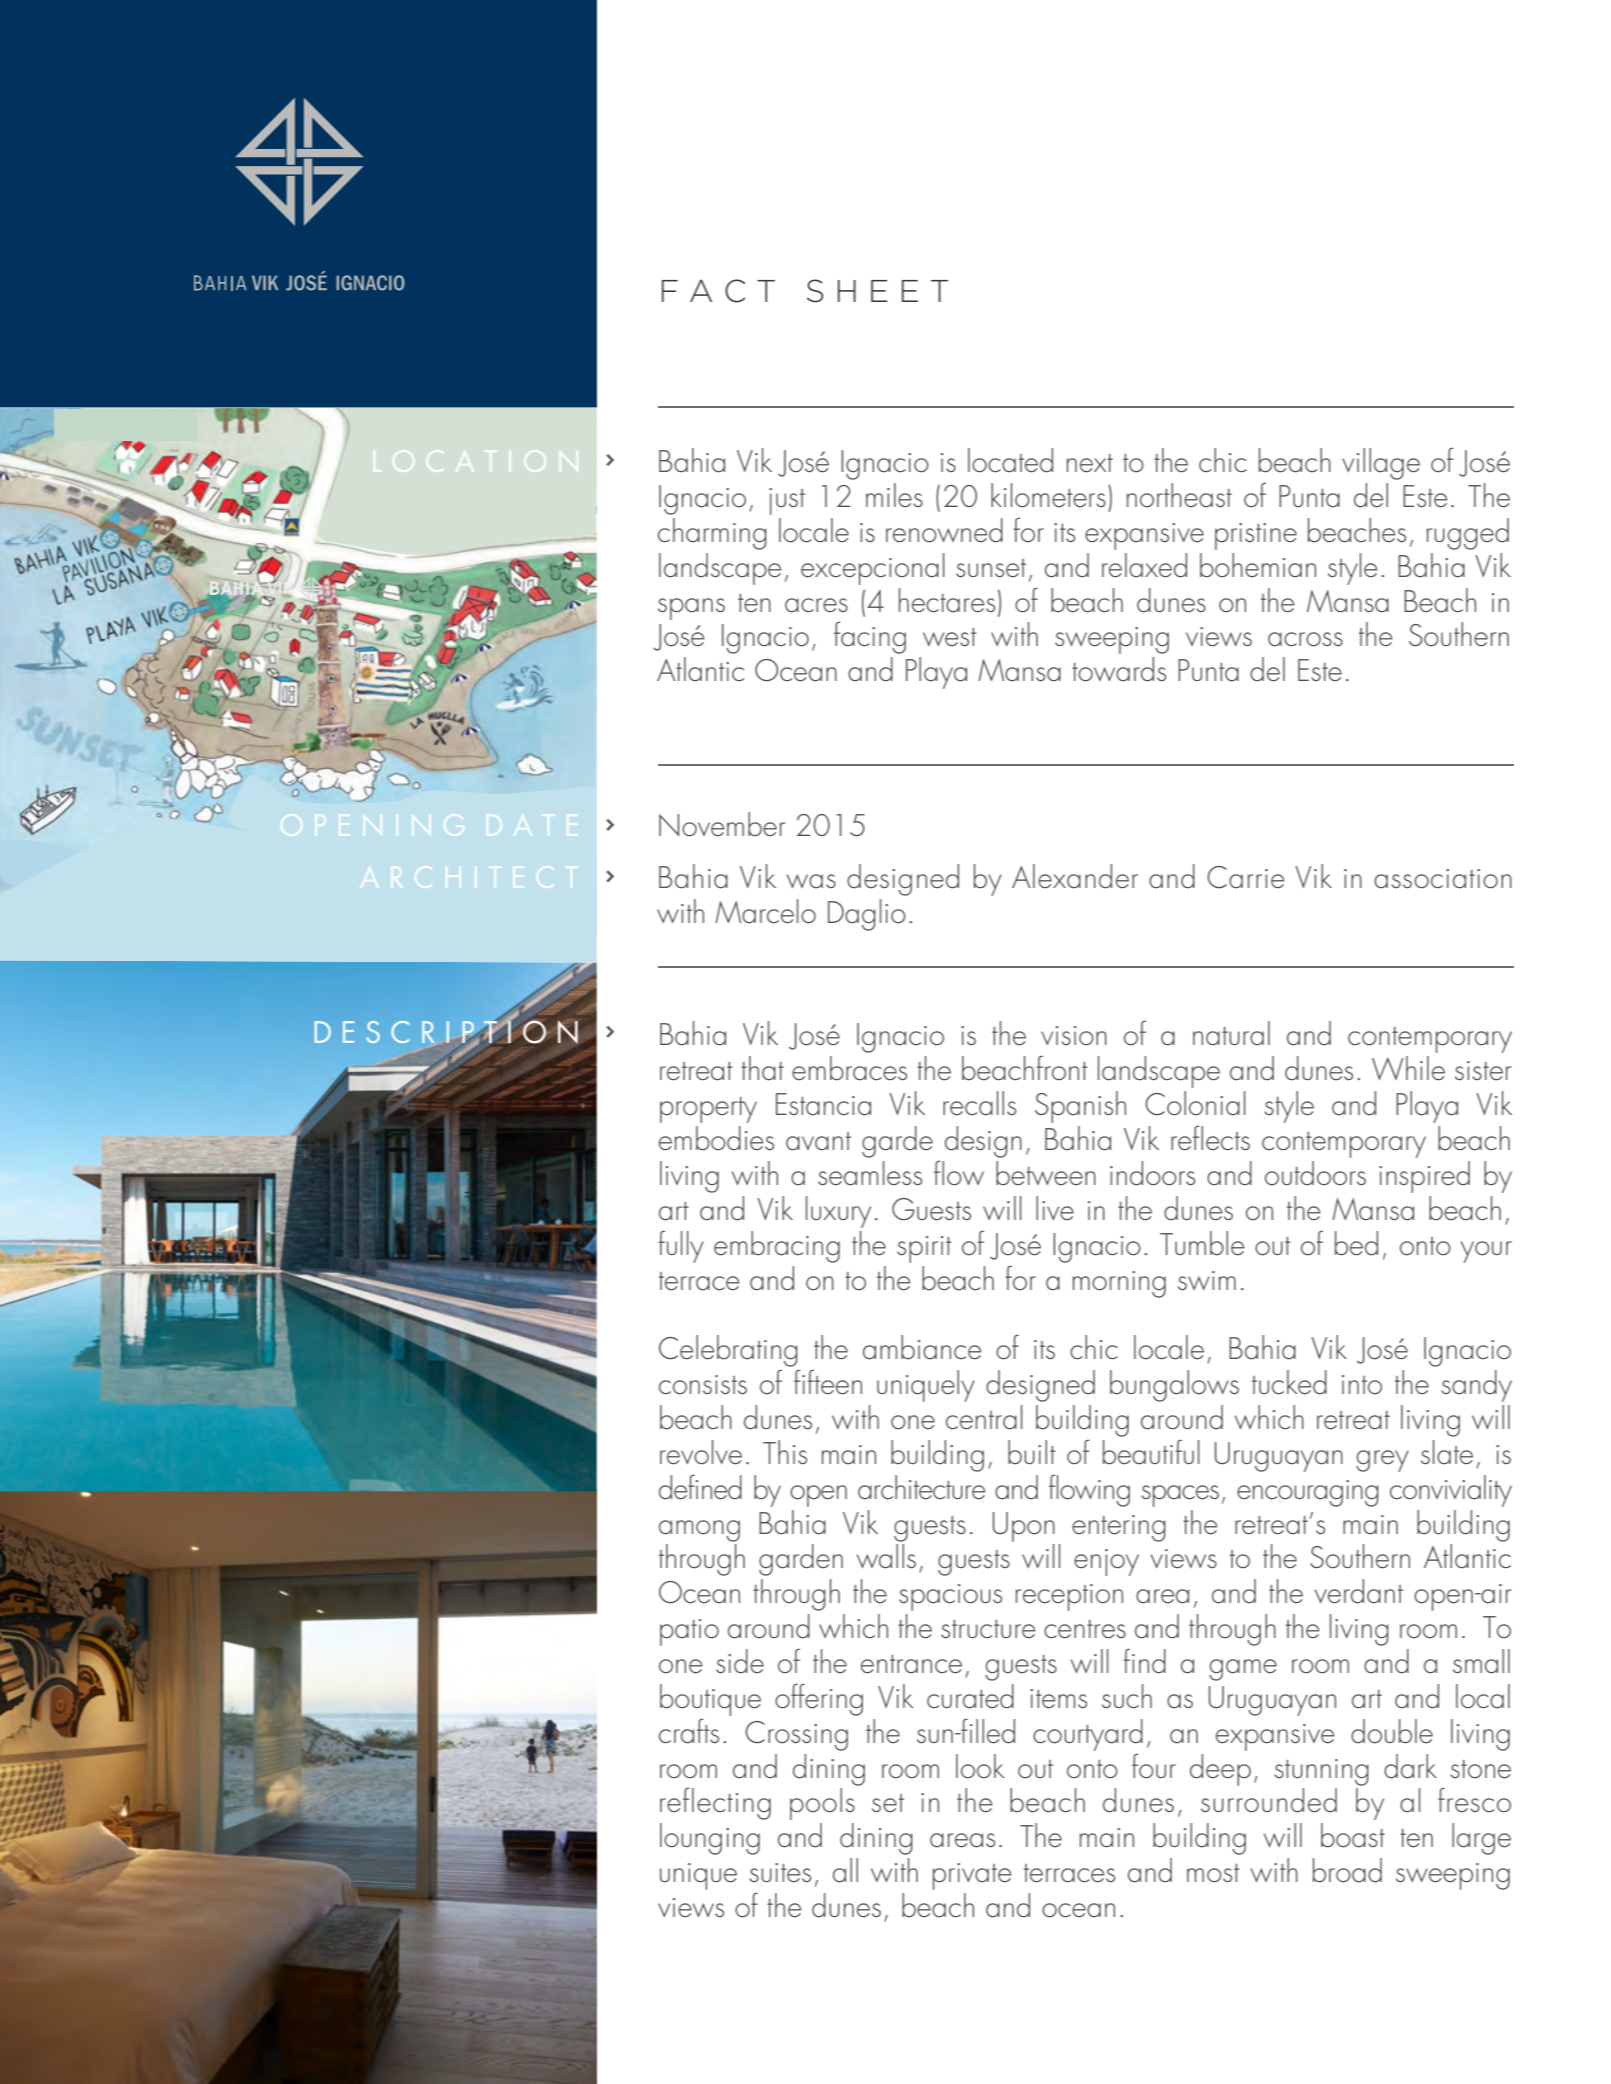 The width and height of the document is (1611, 2084). I want to click on avant, so click(818, 1141).
